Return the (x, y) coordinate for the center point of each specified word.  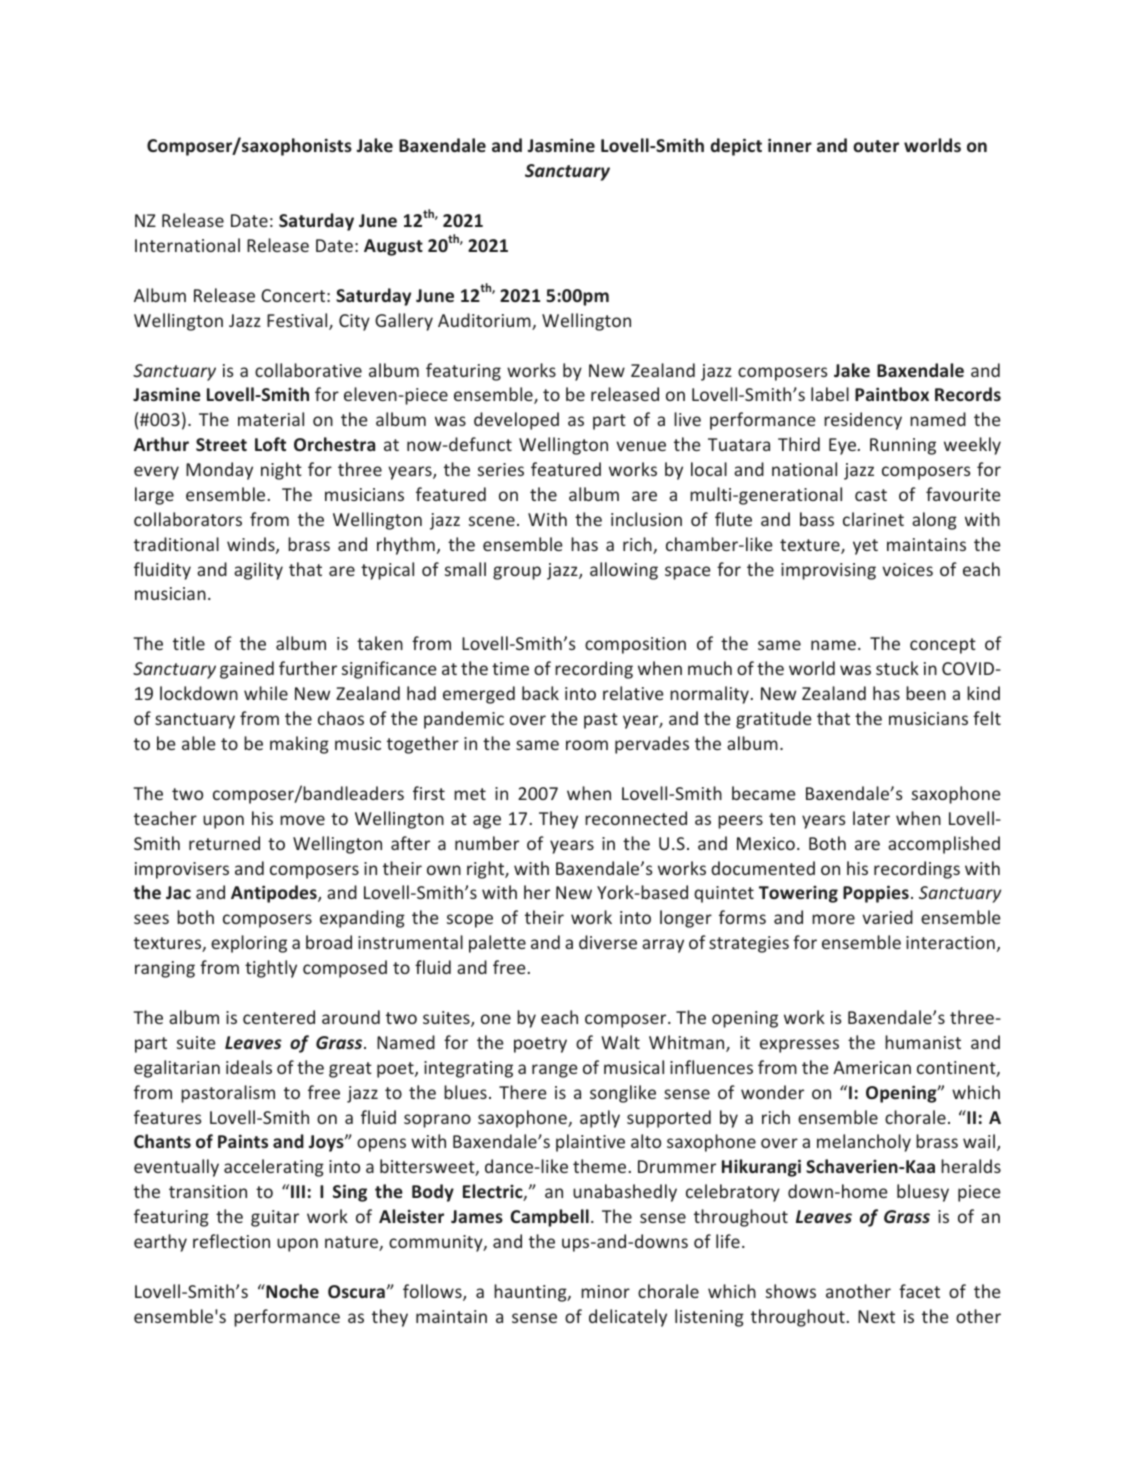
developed (516, 421)
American (872, 1067)
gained (247, 670)
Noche (291, 1291)
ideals (249, 1067)
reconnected (636, 818)
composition (635, 645)
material (271, 419)
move (302, 820)
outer (876, 146)
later (871, 818)
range (555, 1071)
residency (863, 421)
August (393, 247)
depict (736, 147)
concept (943, 646)
